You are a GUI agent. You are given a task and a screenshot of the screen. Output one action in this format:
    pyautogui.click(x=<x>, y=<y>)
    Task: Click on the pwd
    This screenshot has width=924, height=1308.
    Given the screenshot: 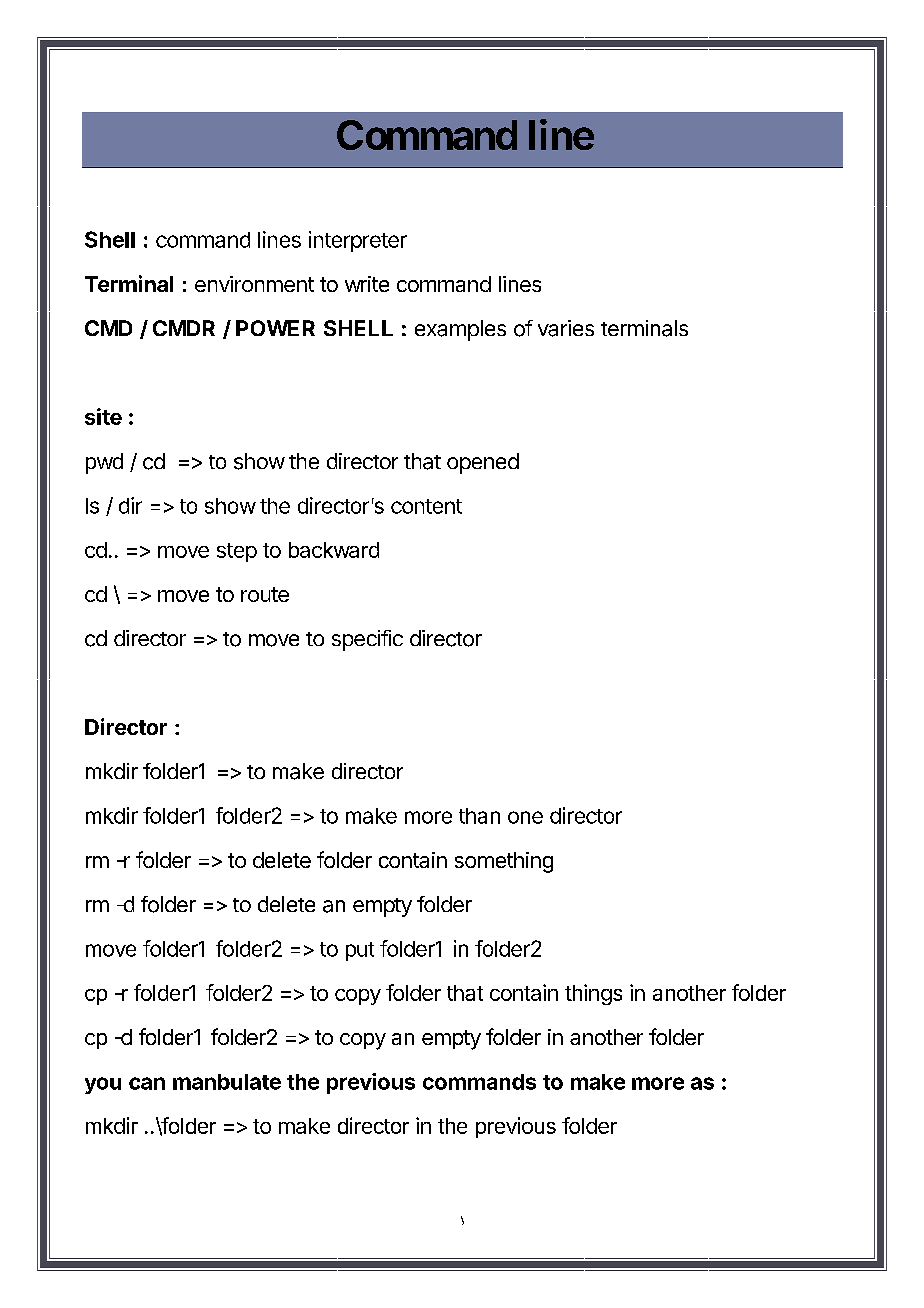 What is the action you would take?
    pyautogui.click(x=104, y=463)
